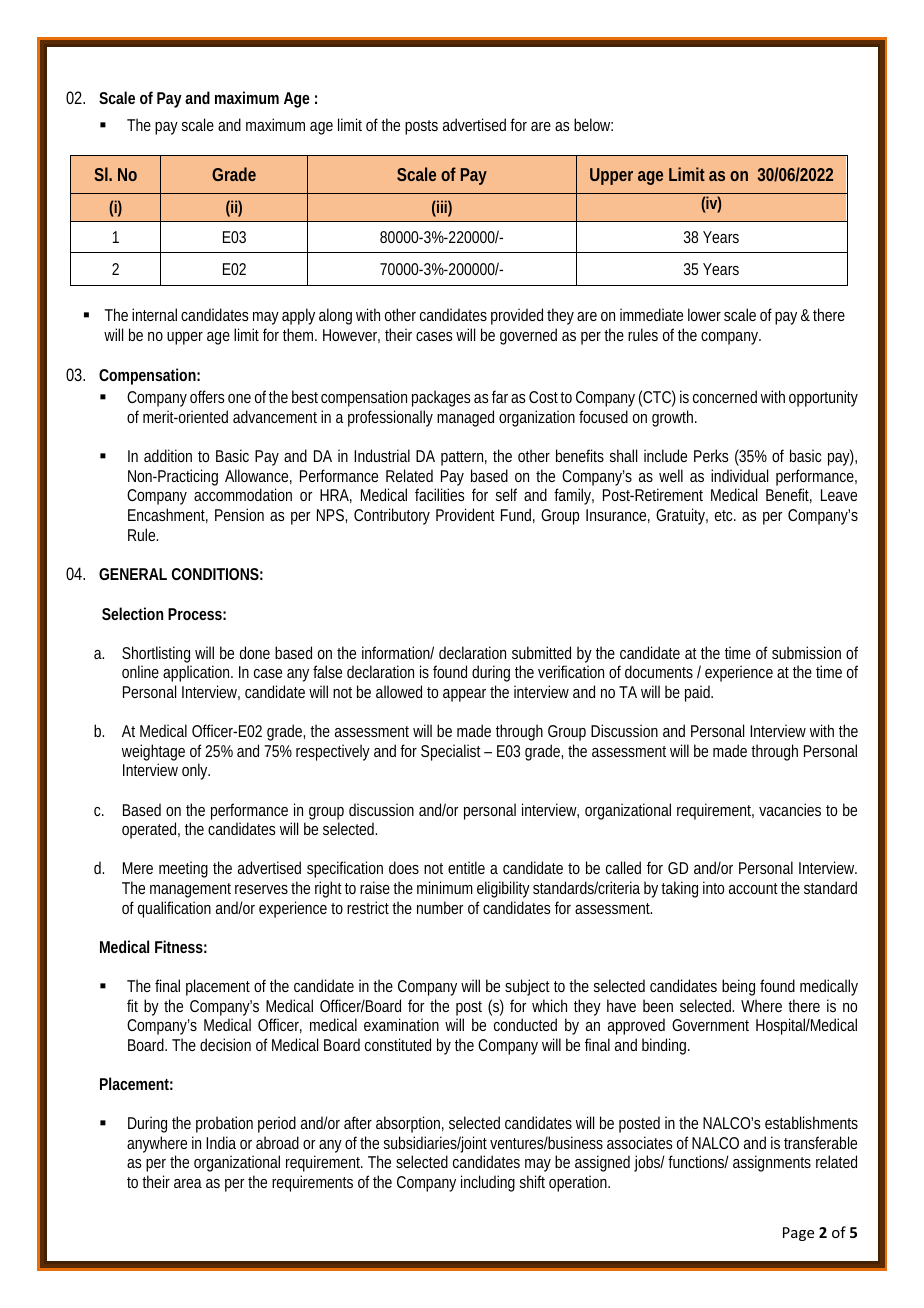 The width and height of the screenshot is (924, 1308). I want to click on governed, so click(528, 336).
